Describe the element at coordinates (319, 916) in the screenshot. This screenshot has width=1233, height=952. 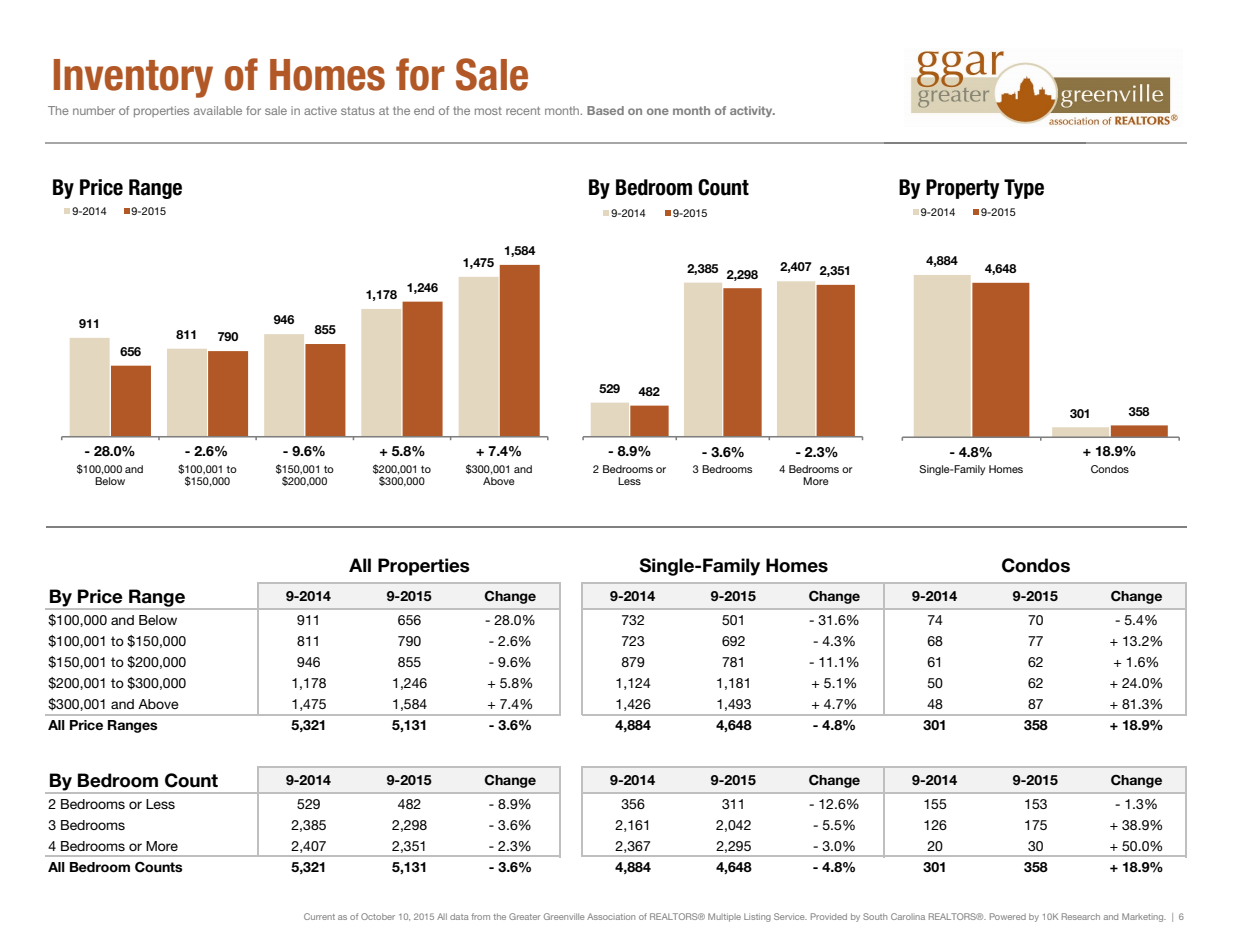
I see `Current` at that location.
